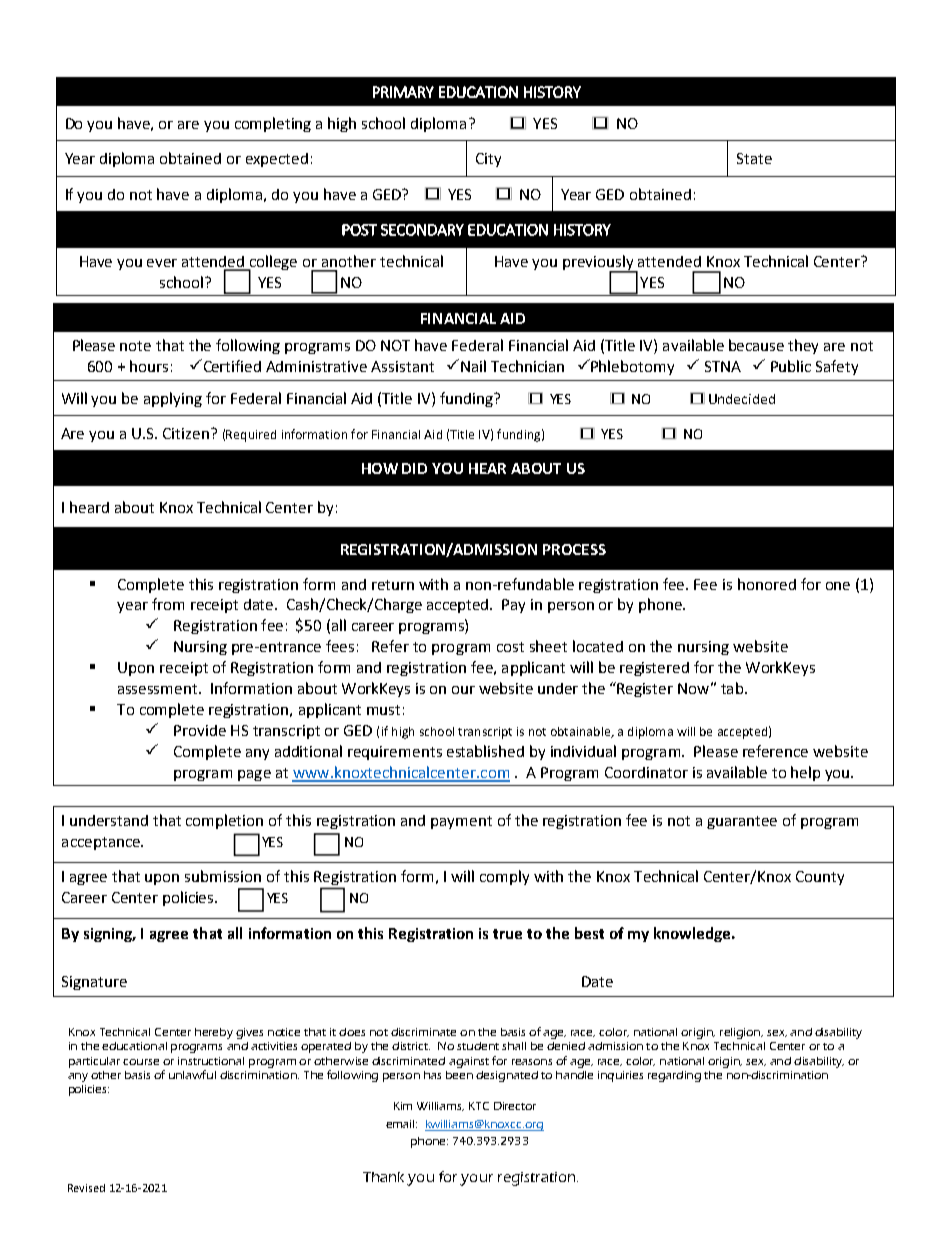 This document has height=1233, width=952. What do you see at coordinates (186, 433) in the document?
I see `Citizen` at bounding box center [186, 433].
